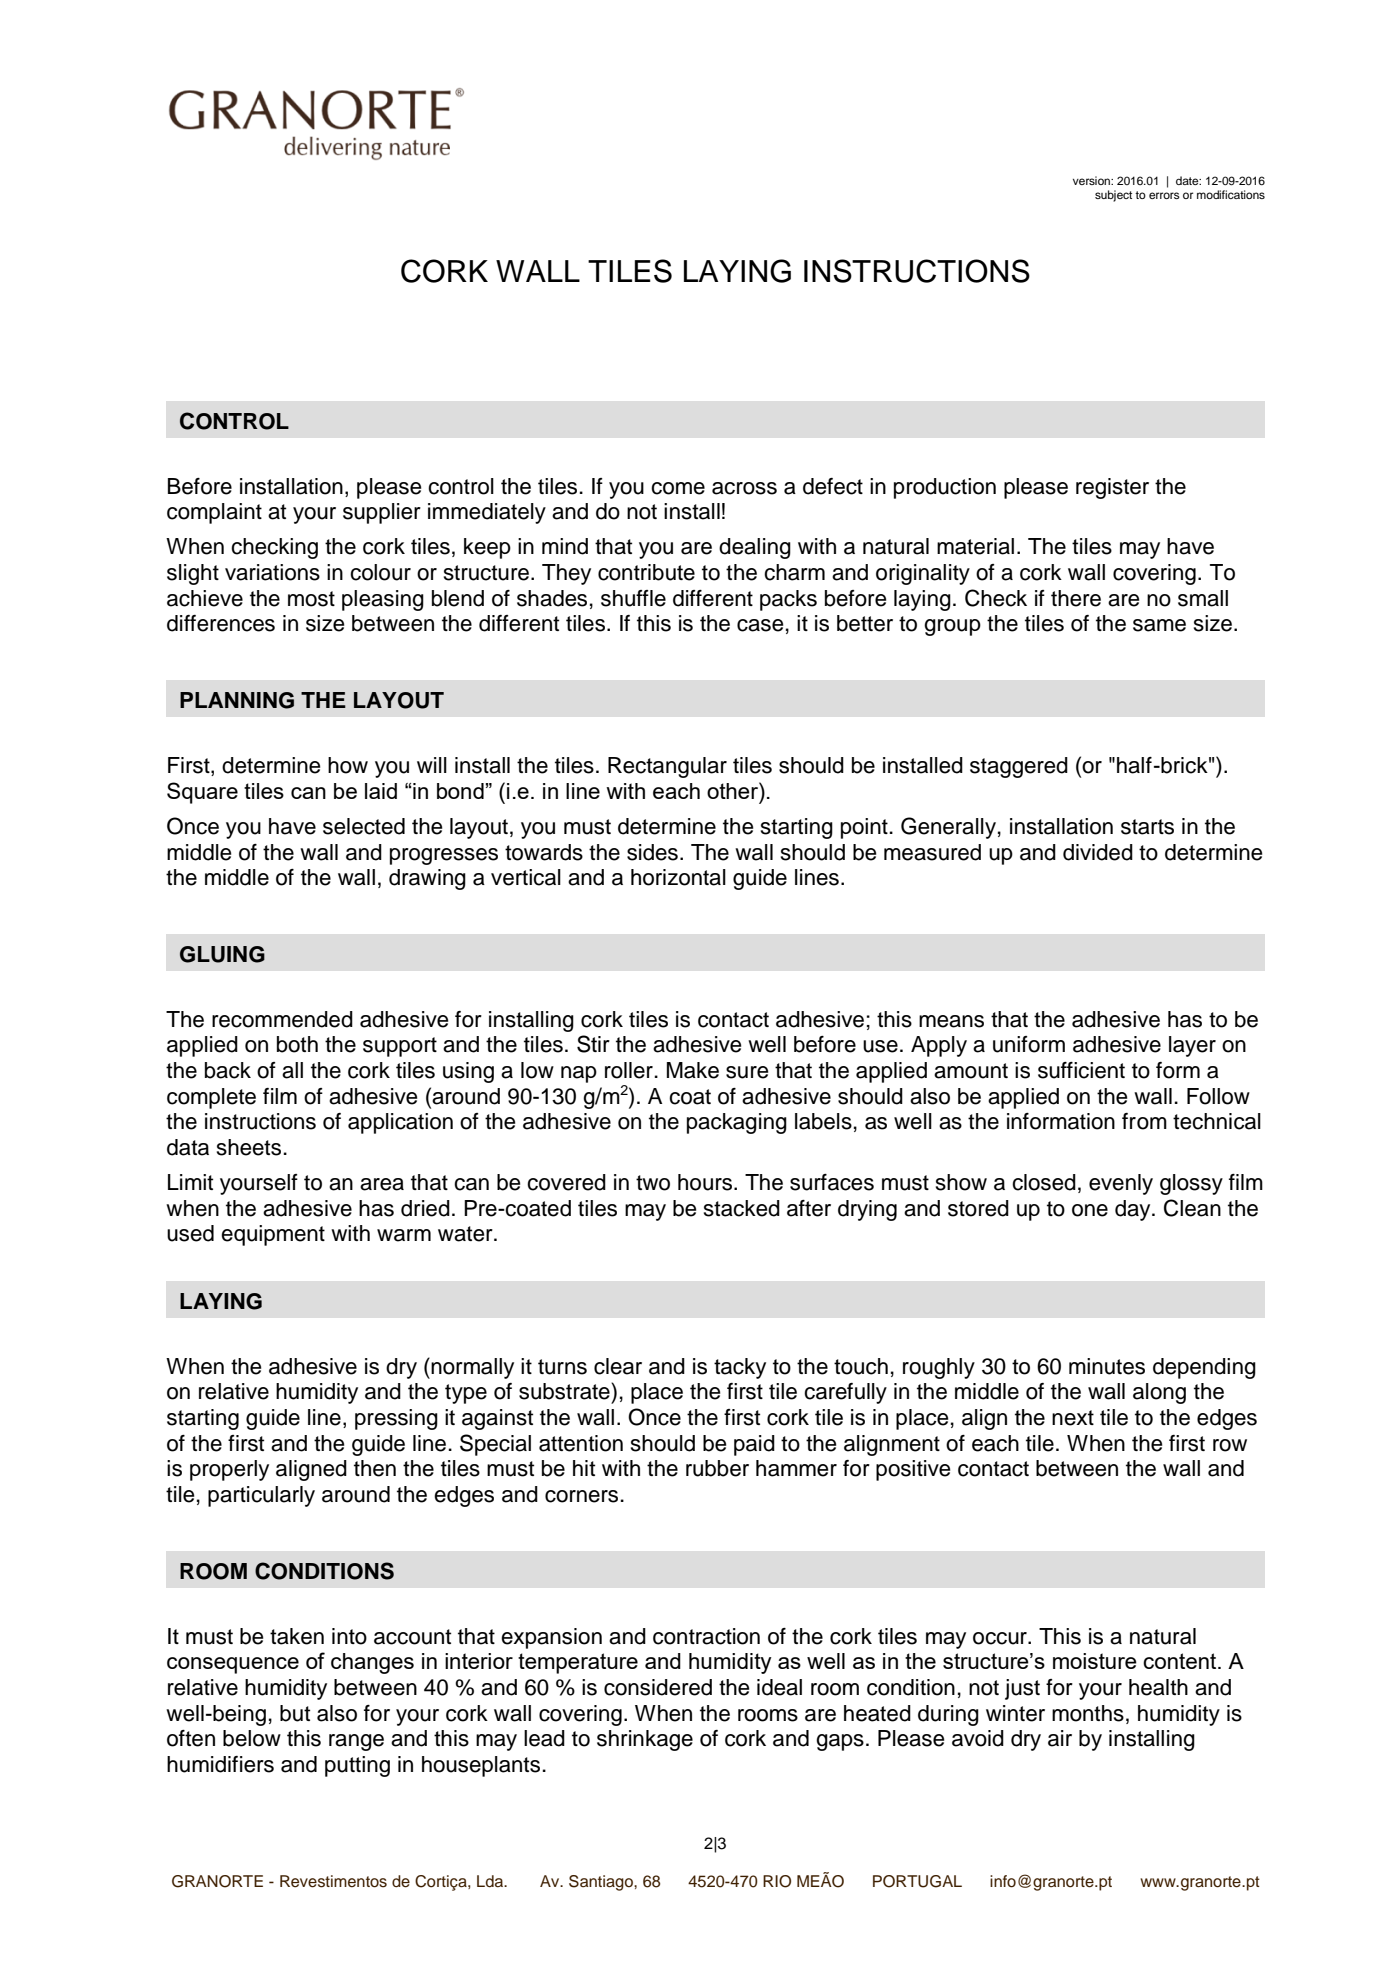  What do you see at coordinates (357, 1766) in the screenshot?
I see `putting` at bounding box center [357, 1766].
